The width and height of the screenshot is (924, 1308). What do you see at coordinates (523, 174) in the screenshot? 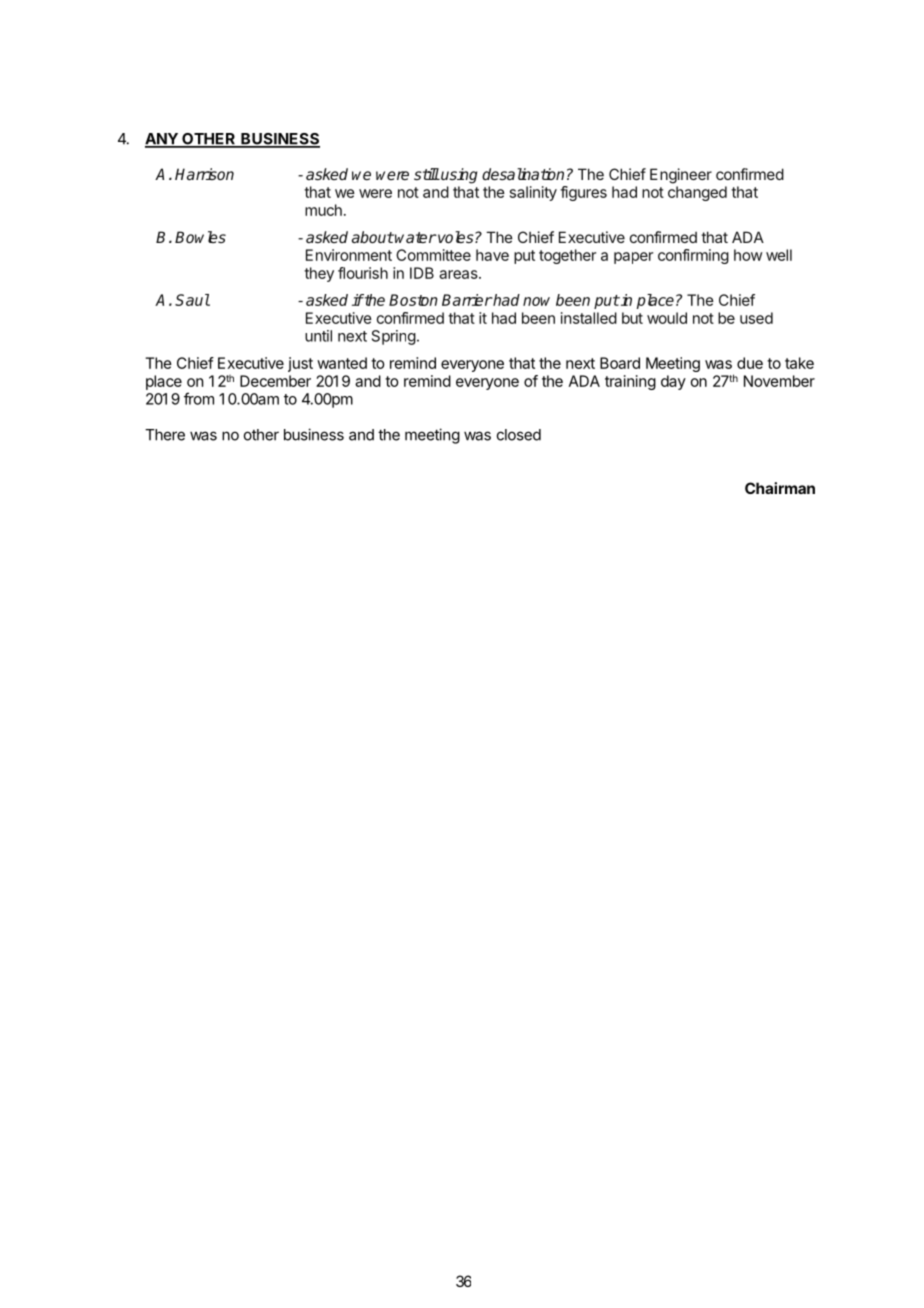
I see `desalination` at bounding box center [523, 174].
